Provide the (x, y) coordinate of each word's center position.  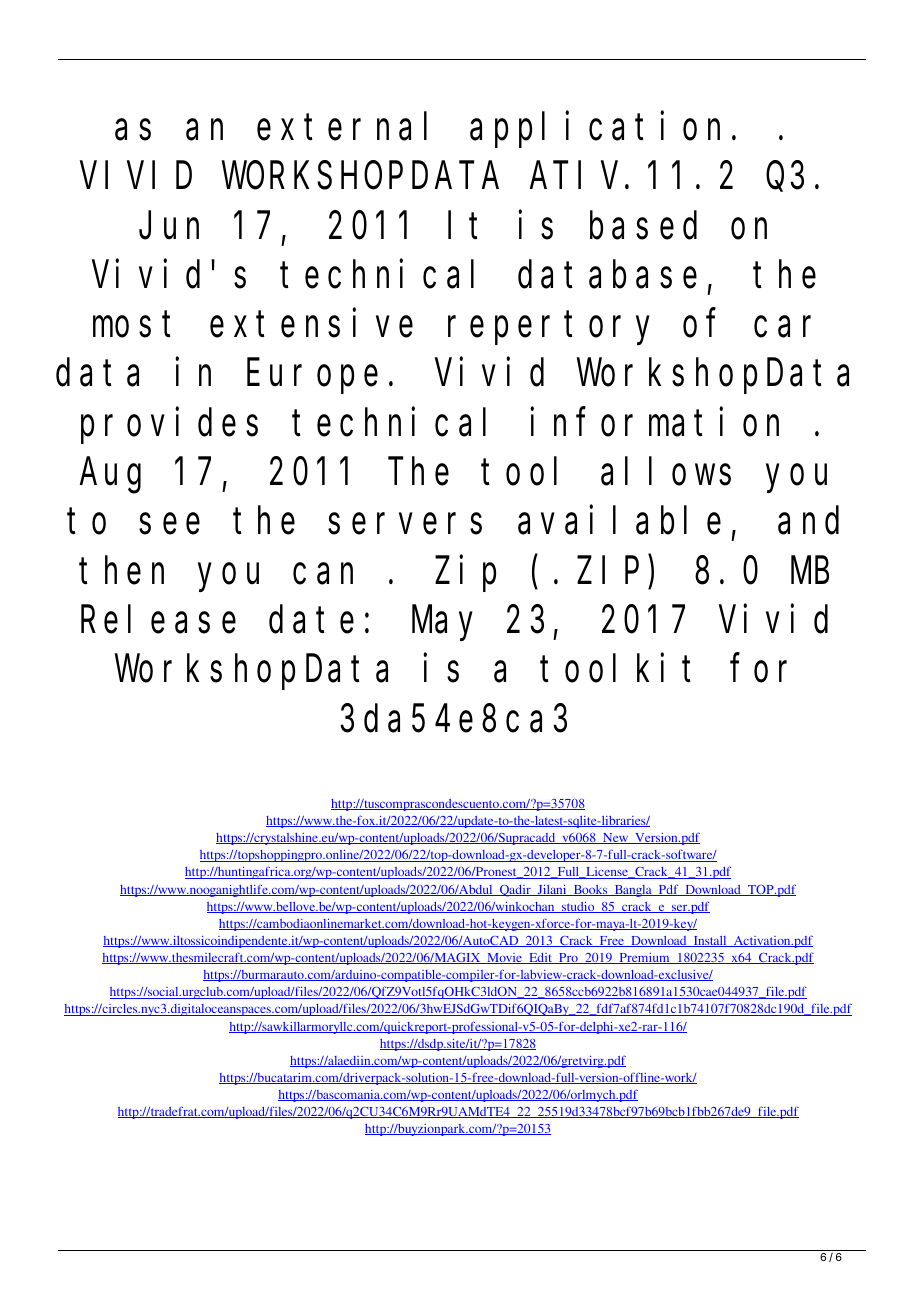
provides (169, 426)
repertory (549, 329)
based (643, 226)
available (619, 521)
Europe (312, 378)
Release (158, 620)
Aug (110, 477)
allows (666, 472)
